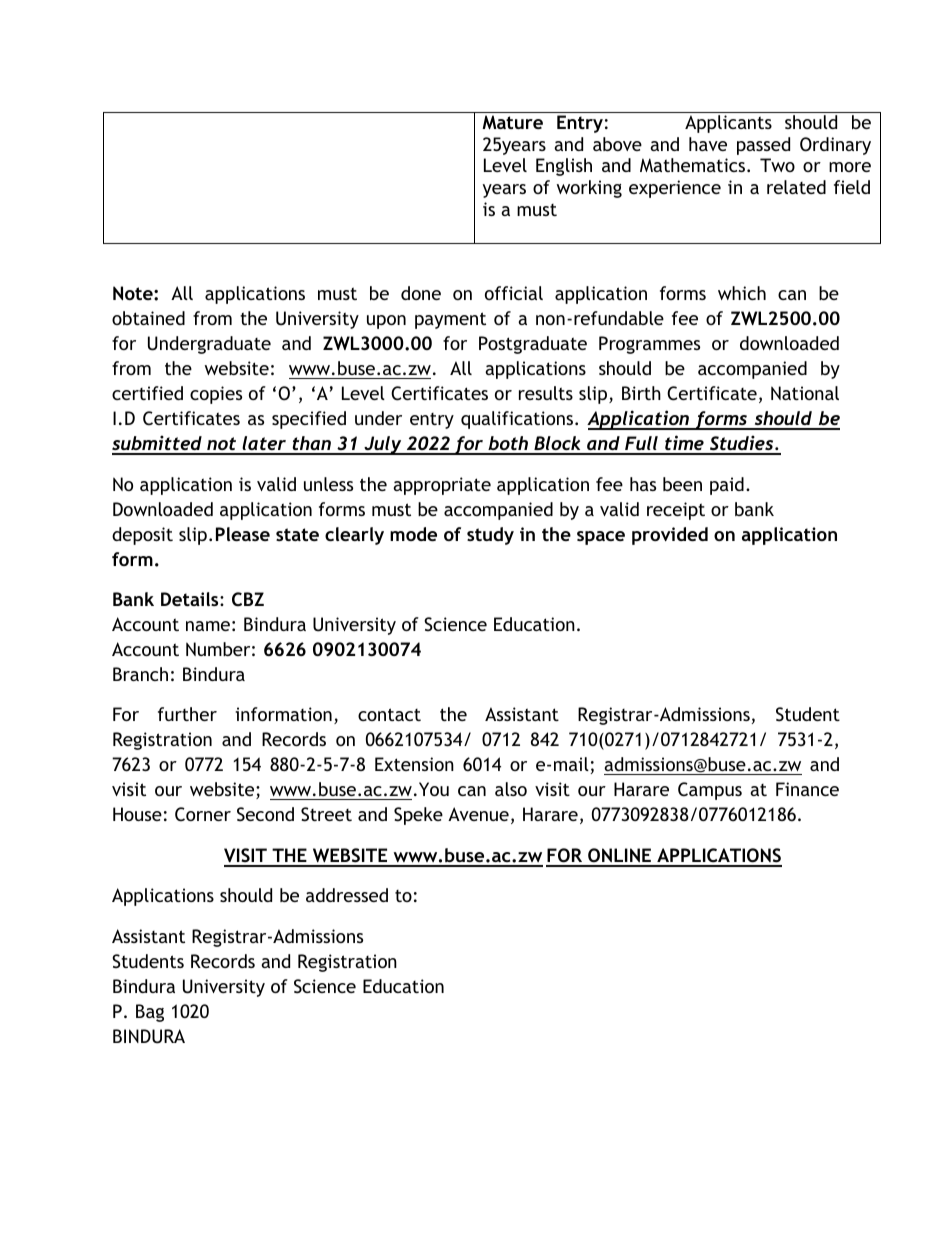 This screenshot has width=952, height=1233. What do you see at coordinates (710, 791) in the screenshot?
I see `Campus` at bounding box center [710, 791].
